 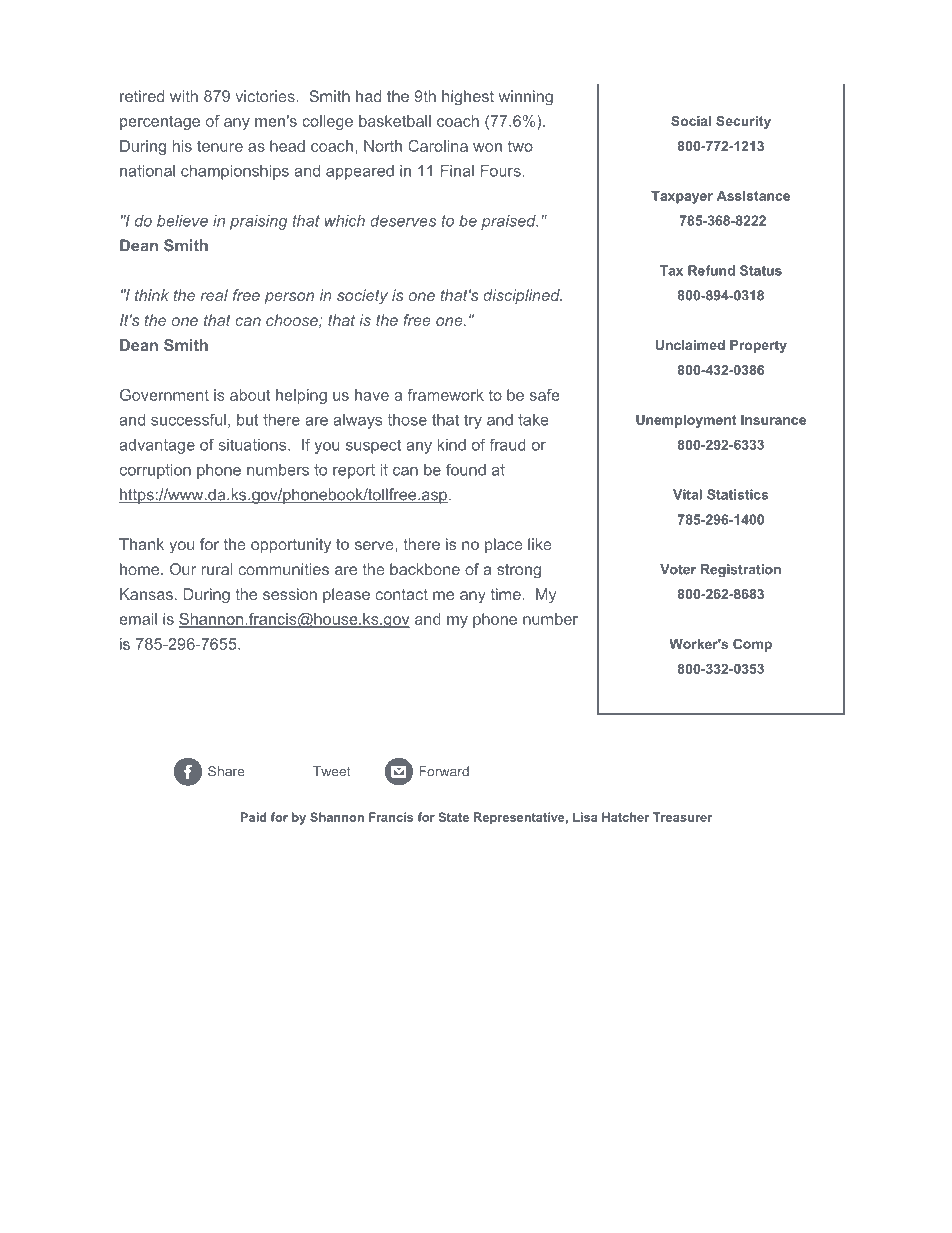 What do you see at coordinates (468, 98) in the screenshot?
I see `highest` at bounding box center [468, 98].
